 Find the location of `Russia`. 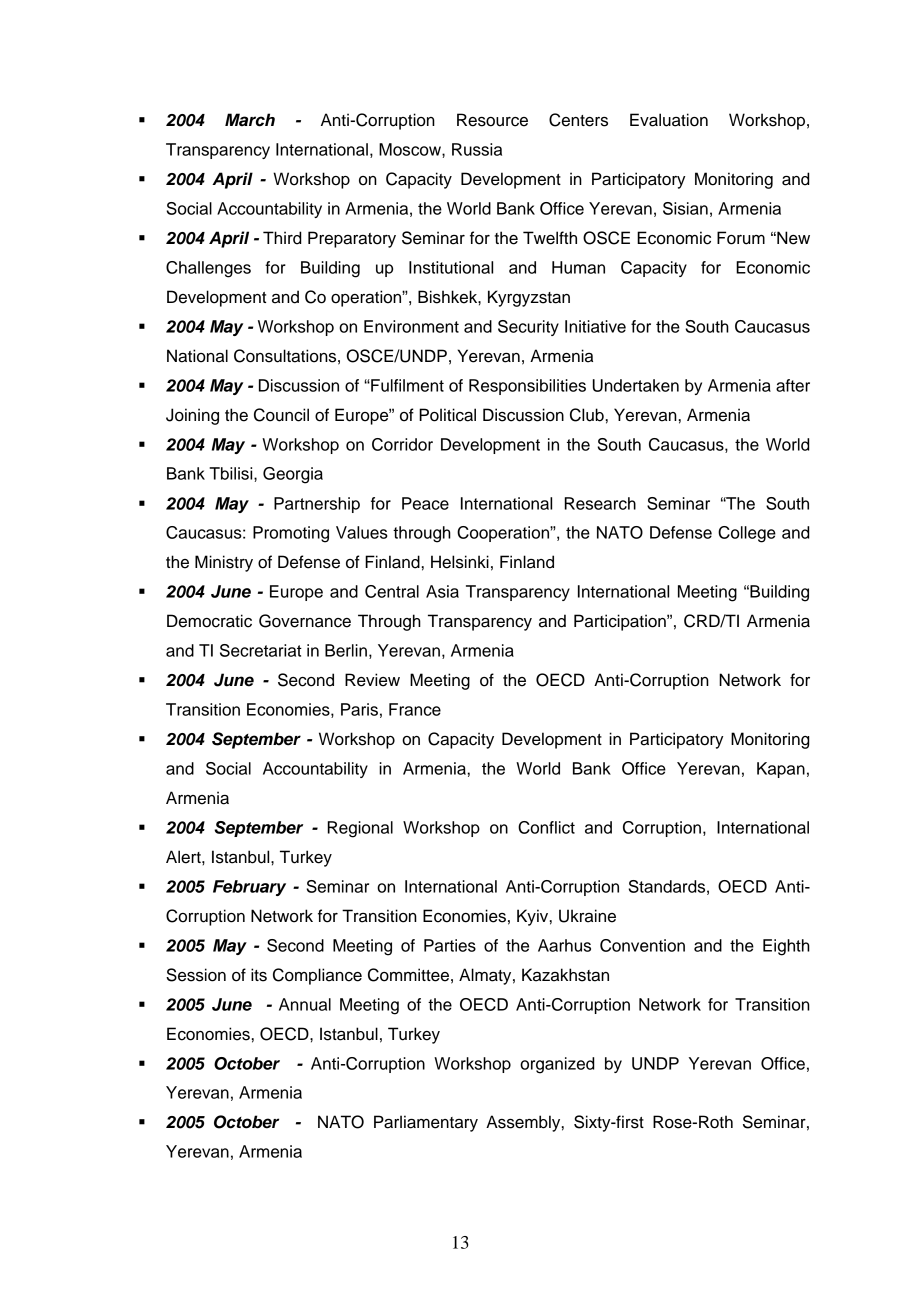

Russia is located at coordinates (477, 149).
